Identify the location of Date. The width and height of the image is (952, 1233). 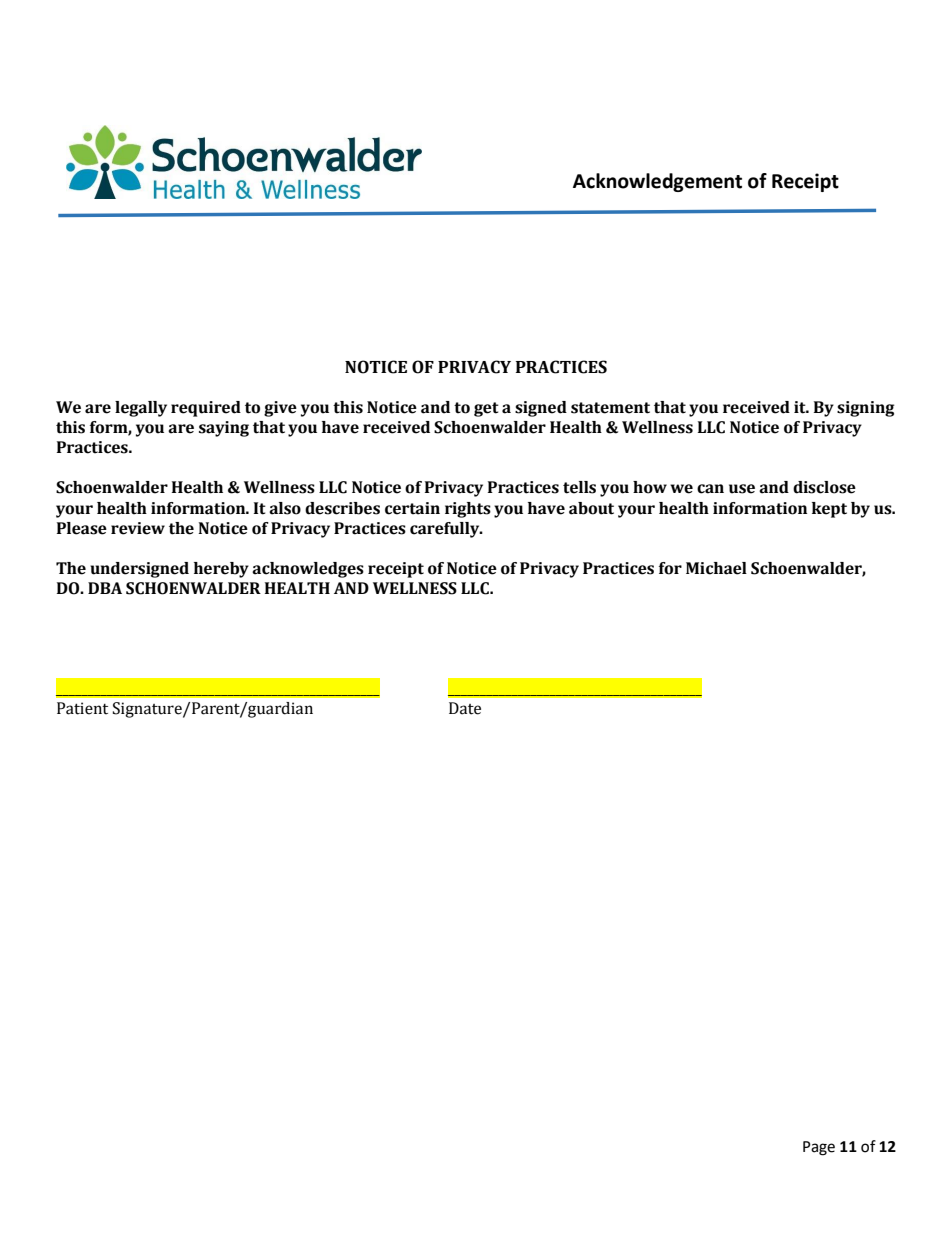
(465, 708).
